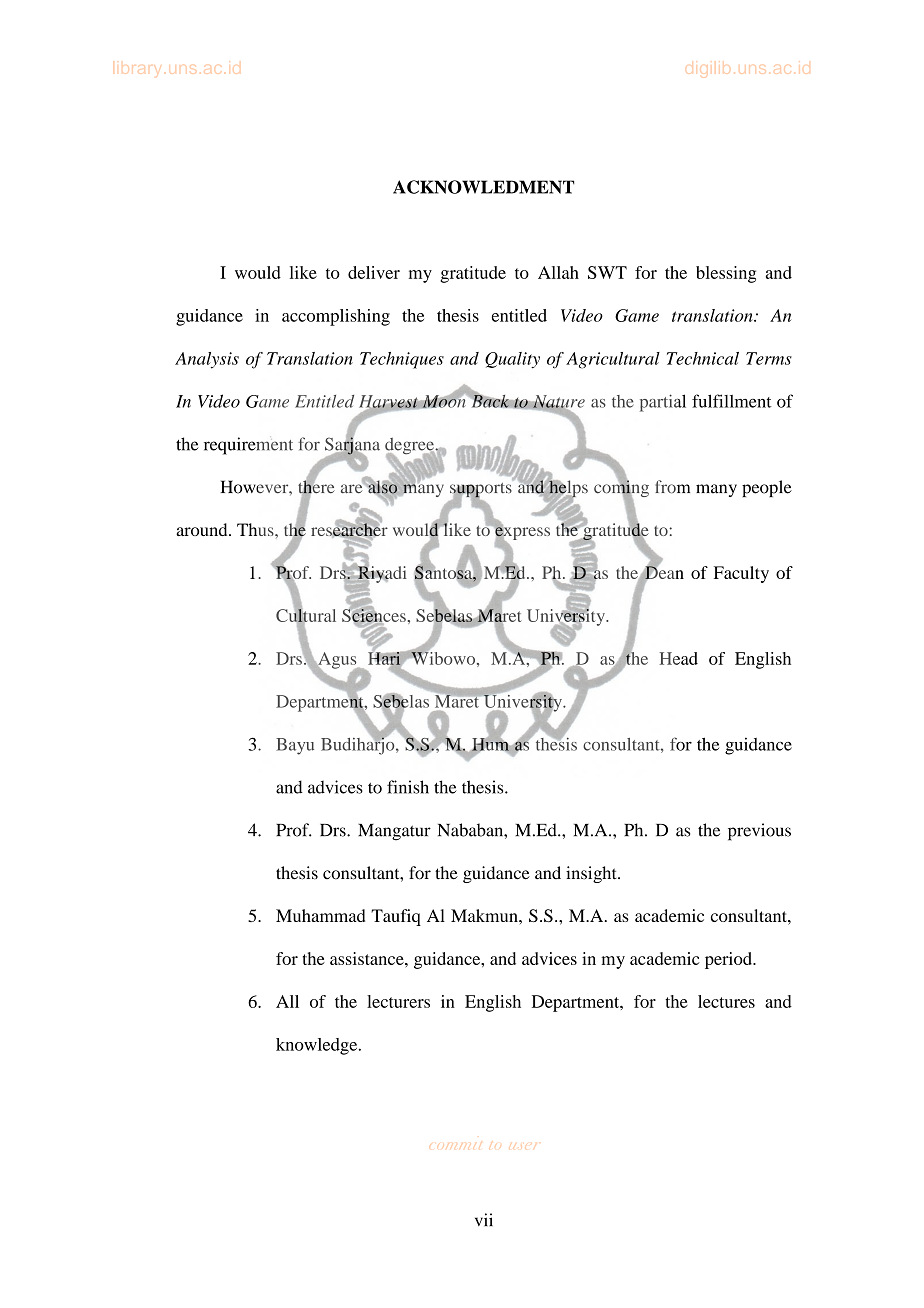 The height and width of the document is (1308, 924). I want to click on Head, so click(678, 658).
